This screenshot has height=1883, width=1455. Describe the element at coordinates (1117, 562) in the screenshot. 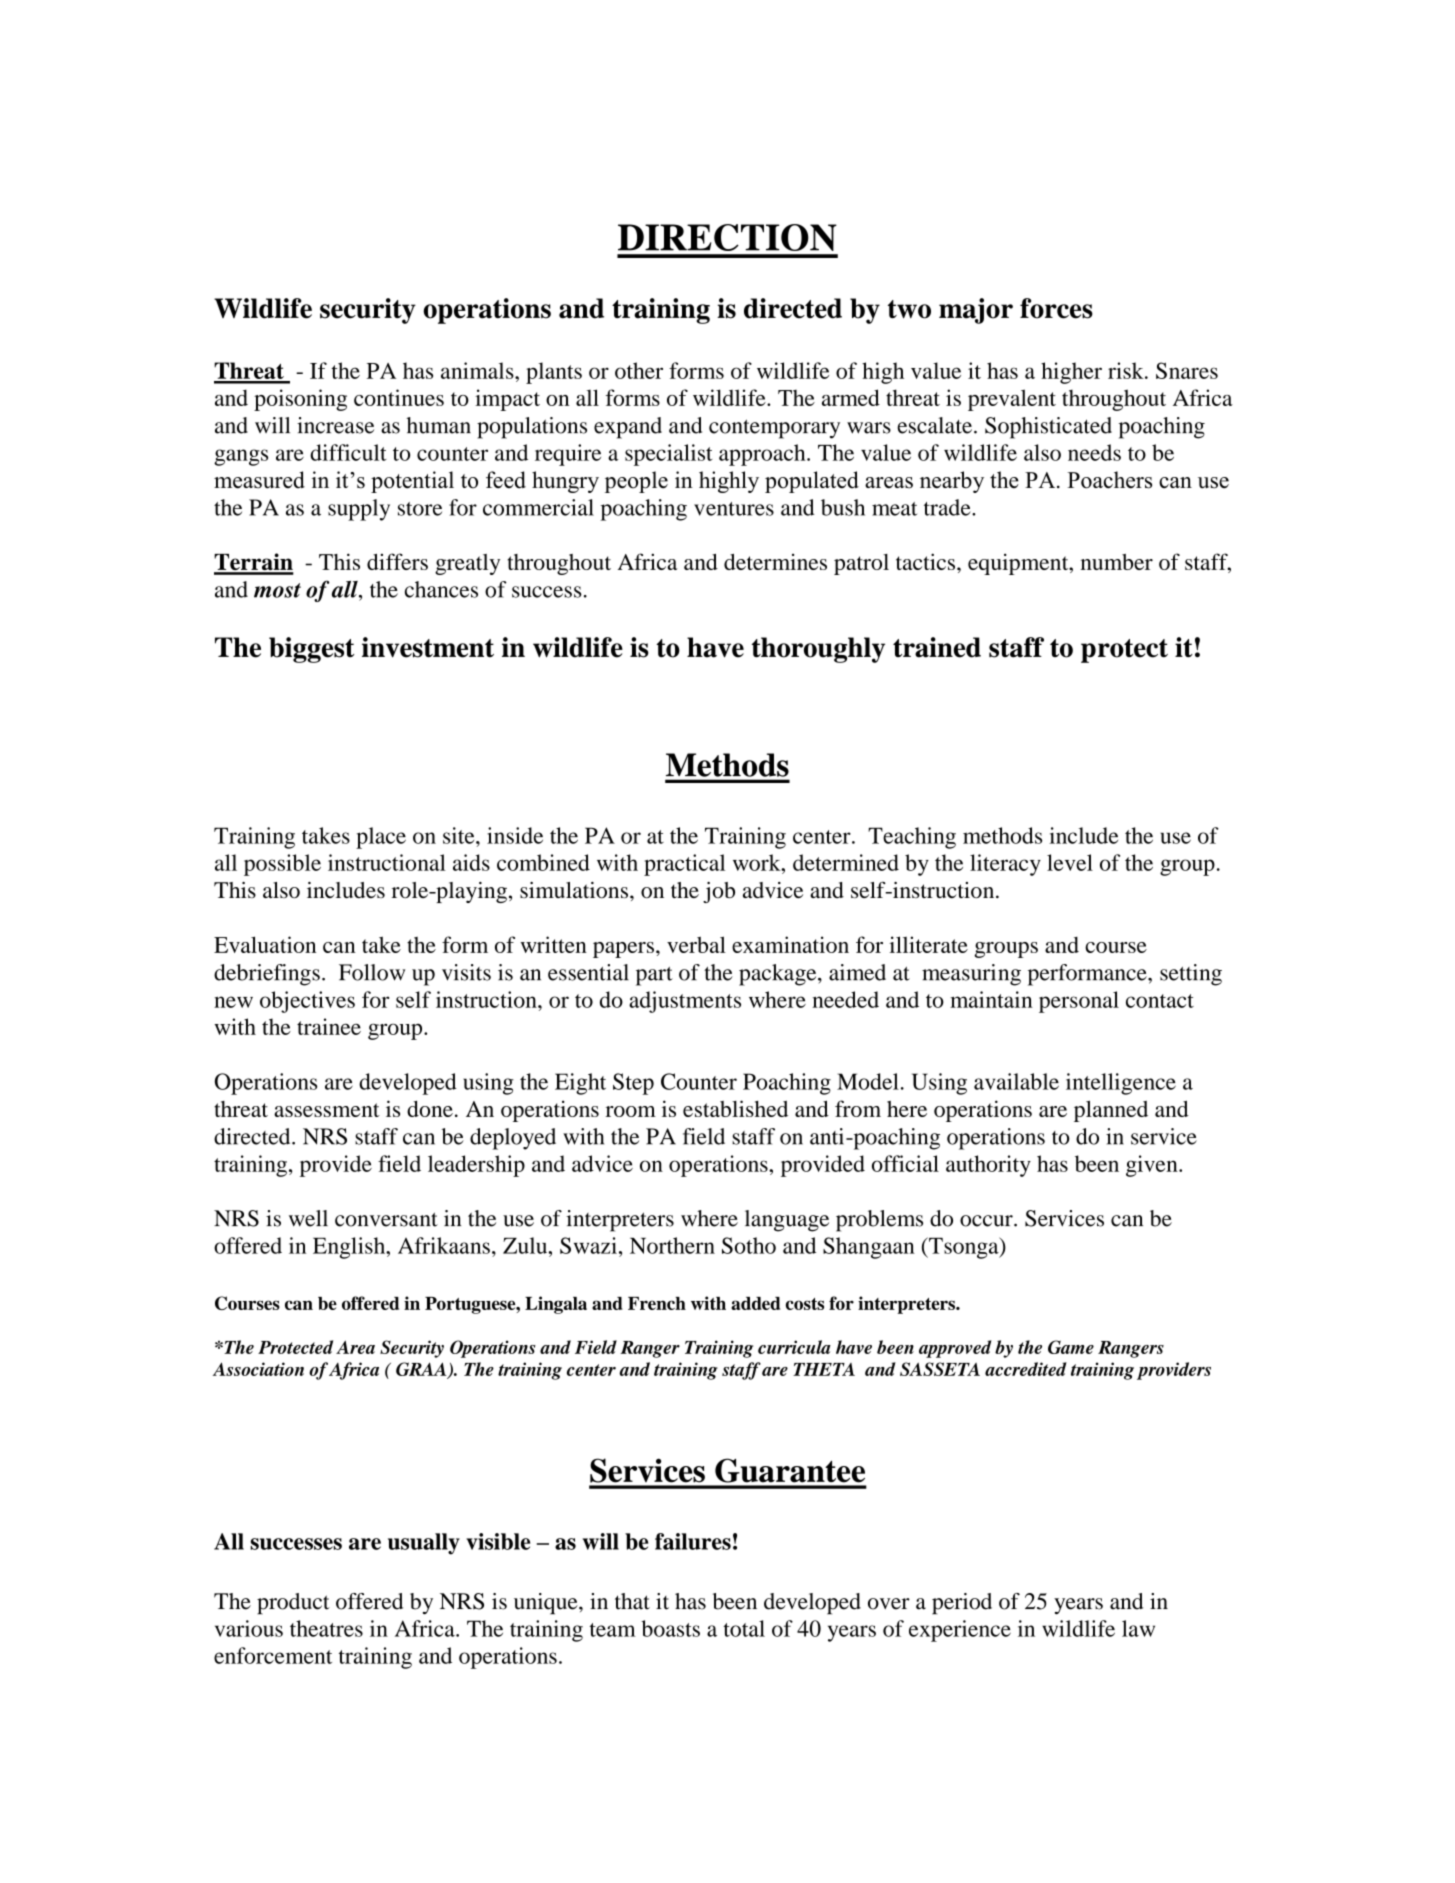

I see `number` at that location.
